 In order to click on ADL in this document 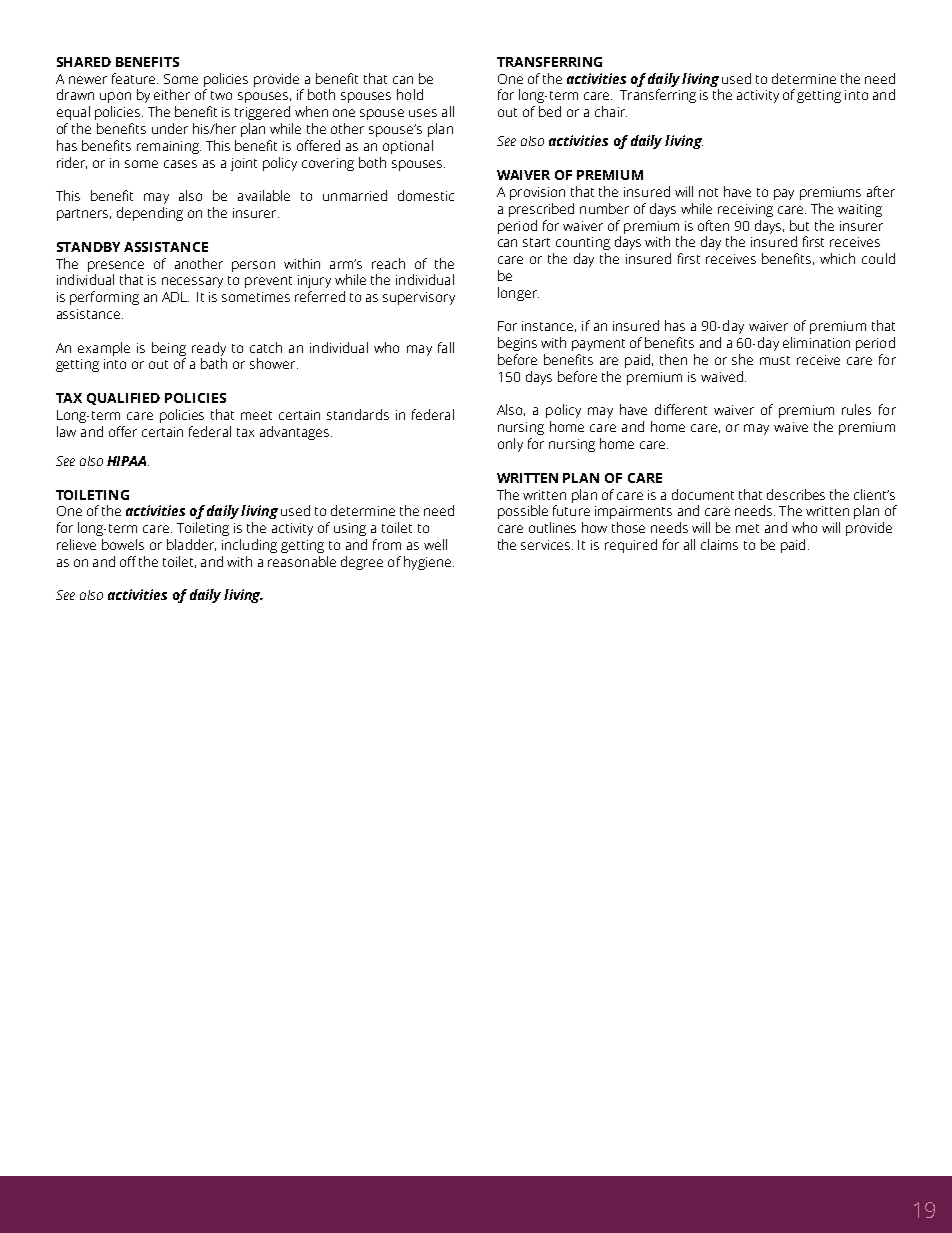, I will do `click(175, 297)`.
